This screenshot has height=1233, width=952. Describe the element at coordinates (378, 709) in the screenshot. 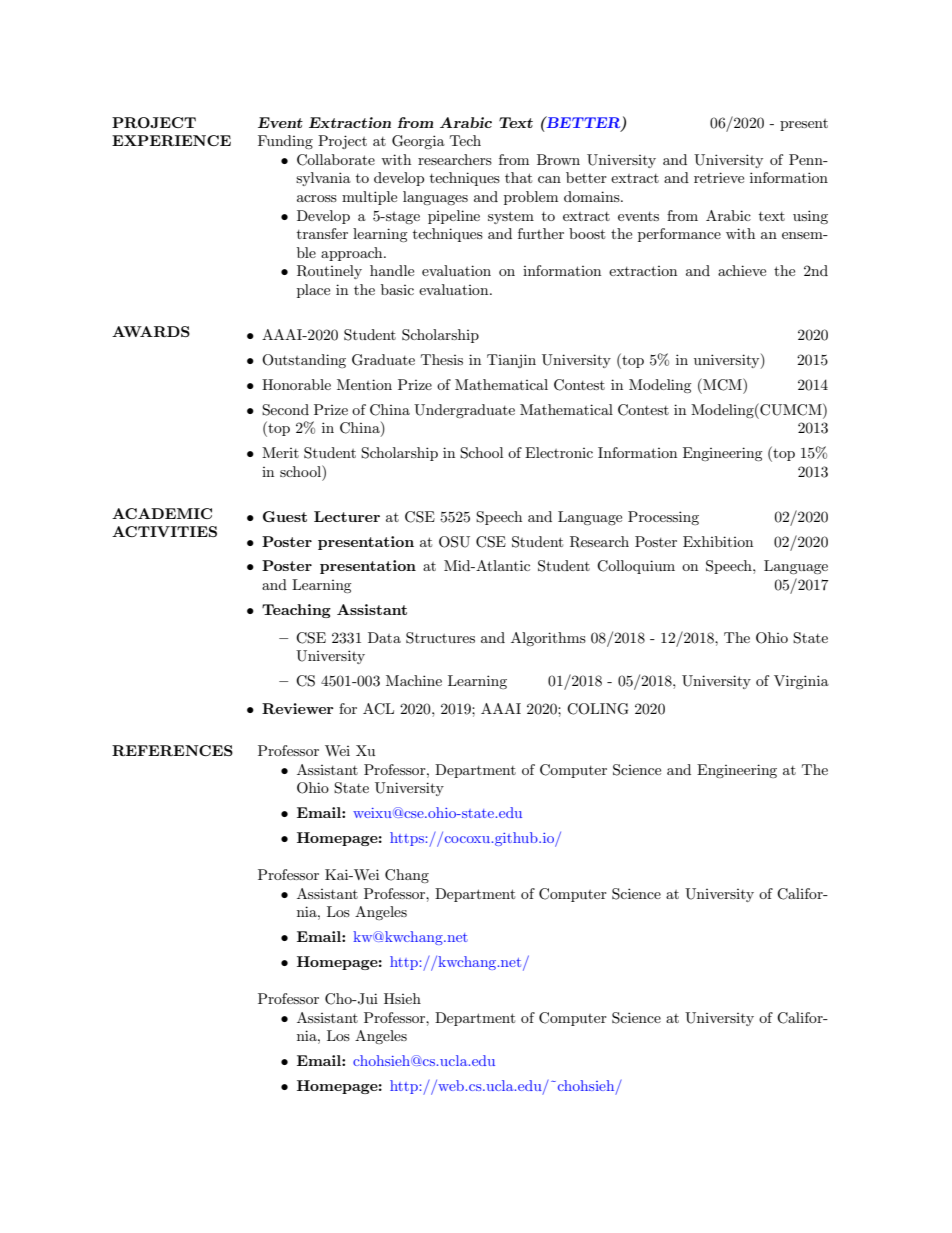

I see `ACL` at that location.
